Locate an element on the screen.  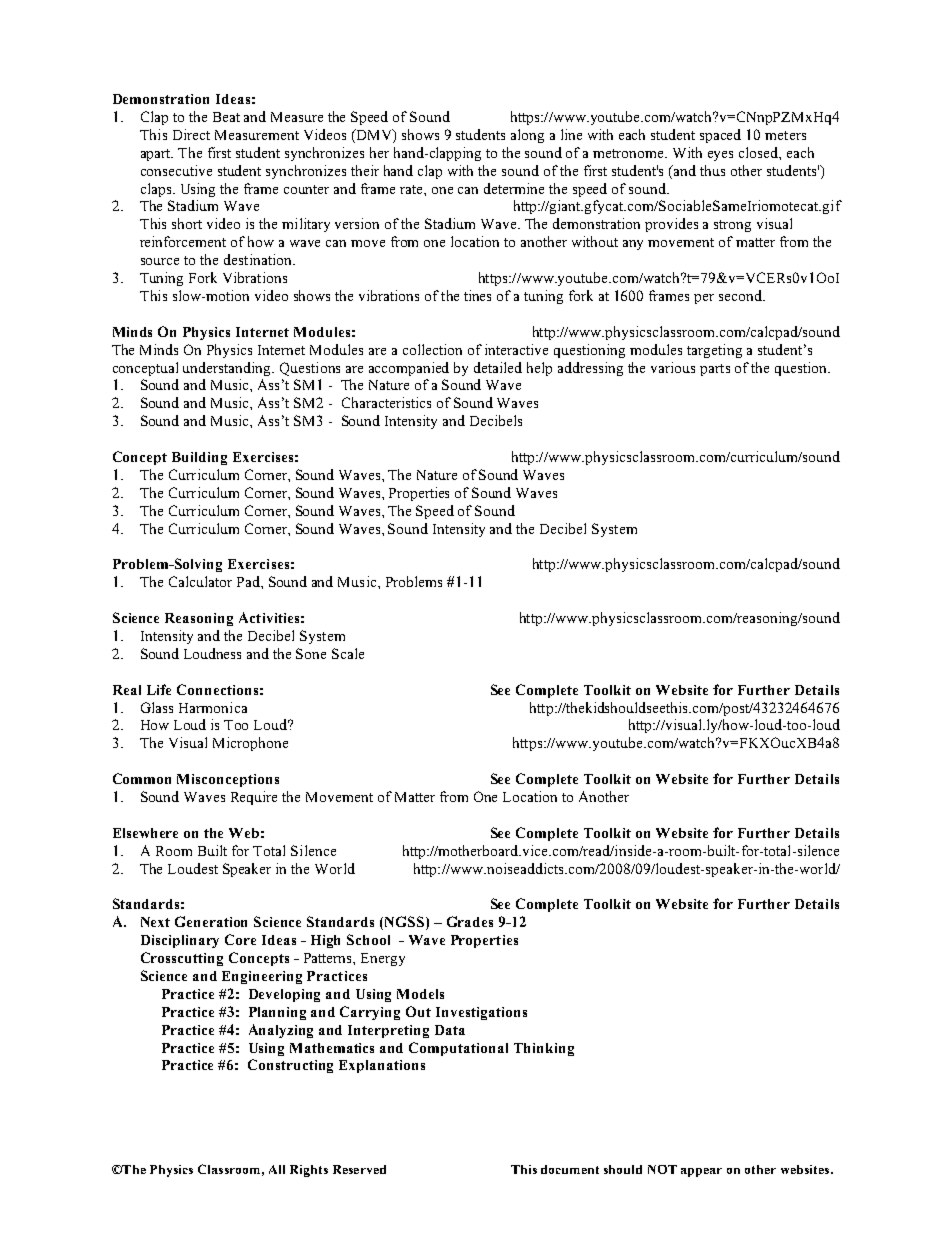
Direct is located at coordinates (191, 134).
